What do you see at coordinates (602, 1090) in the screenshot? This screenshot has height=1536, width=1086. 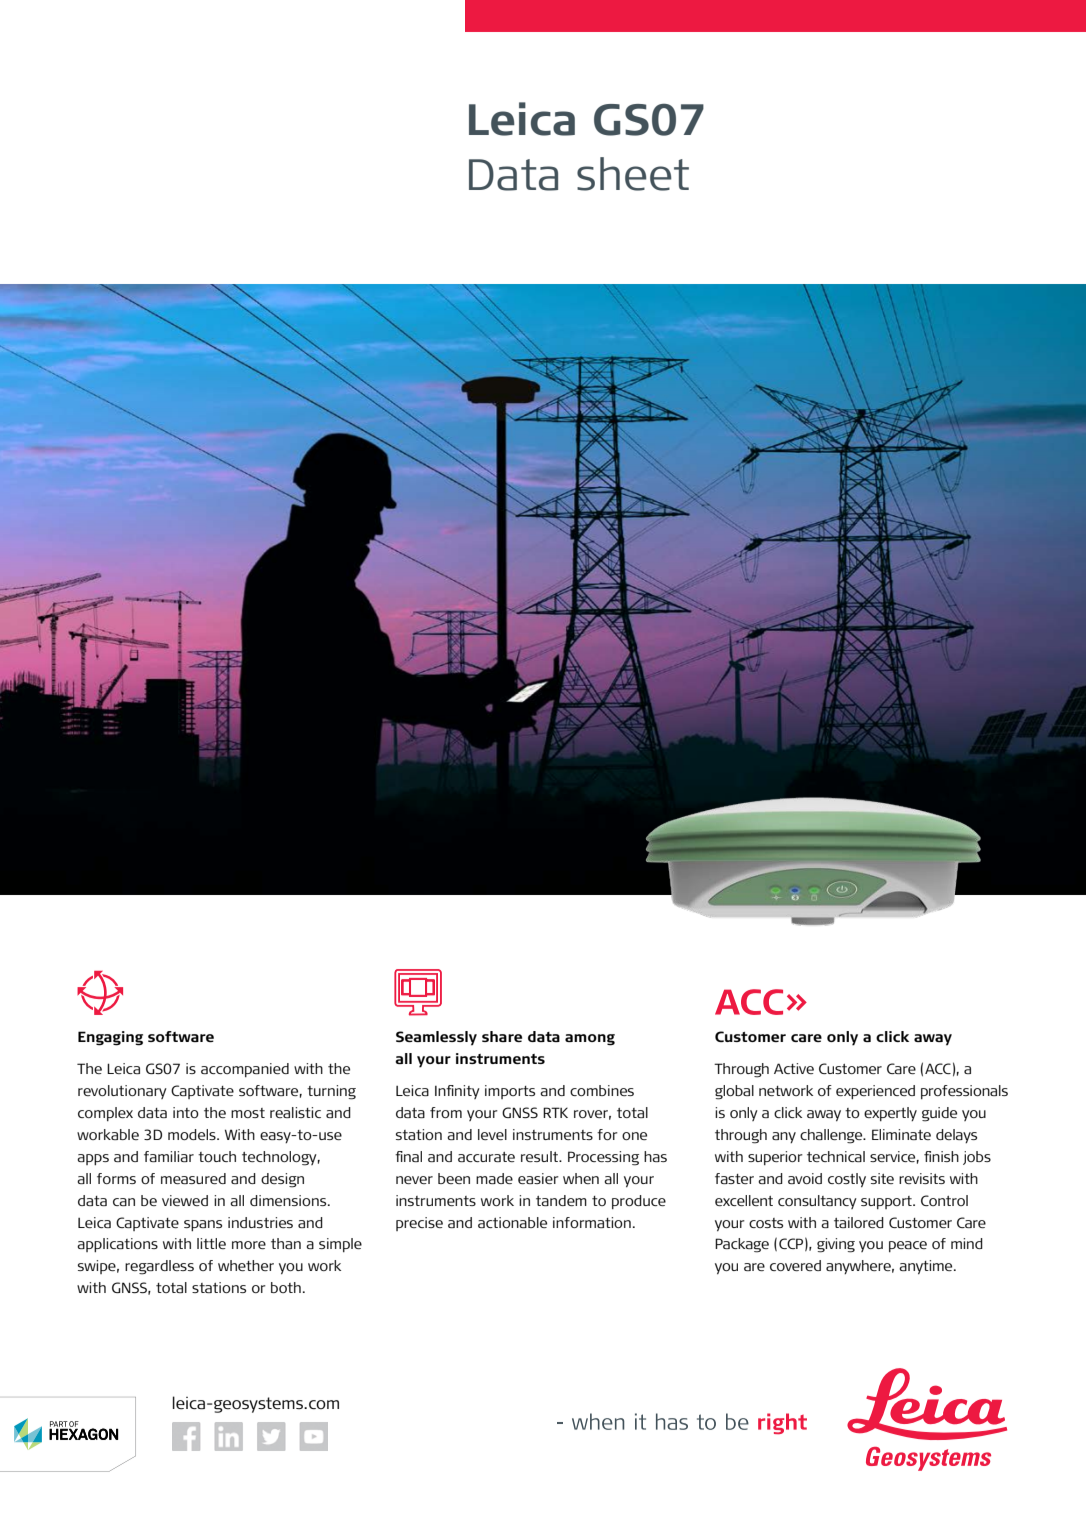 I see `combines` at bounding box center [602, 1090].
